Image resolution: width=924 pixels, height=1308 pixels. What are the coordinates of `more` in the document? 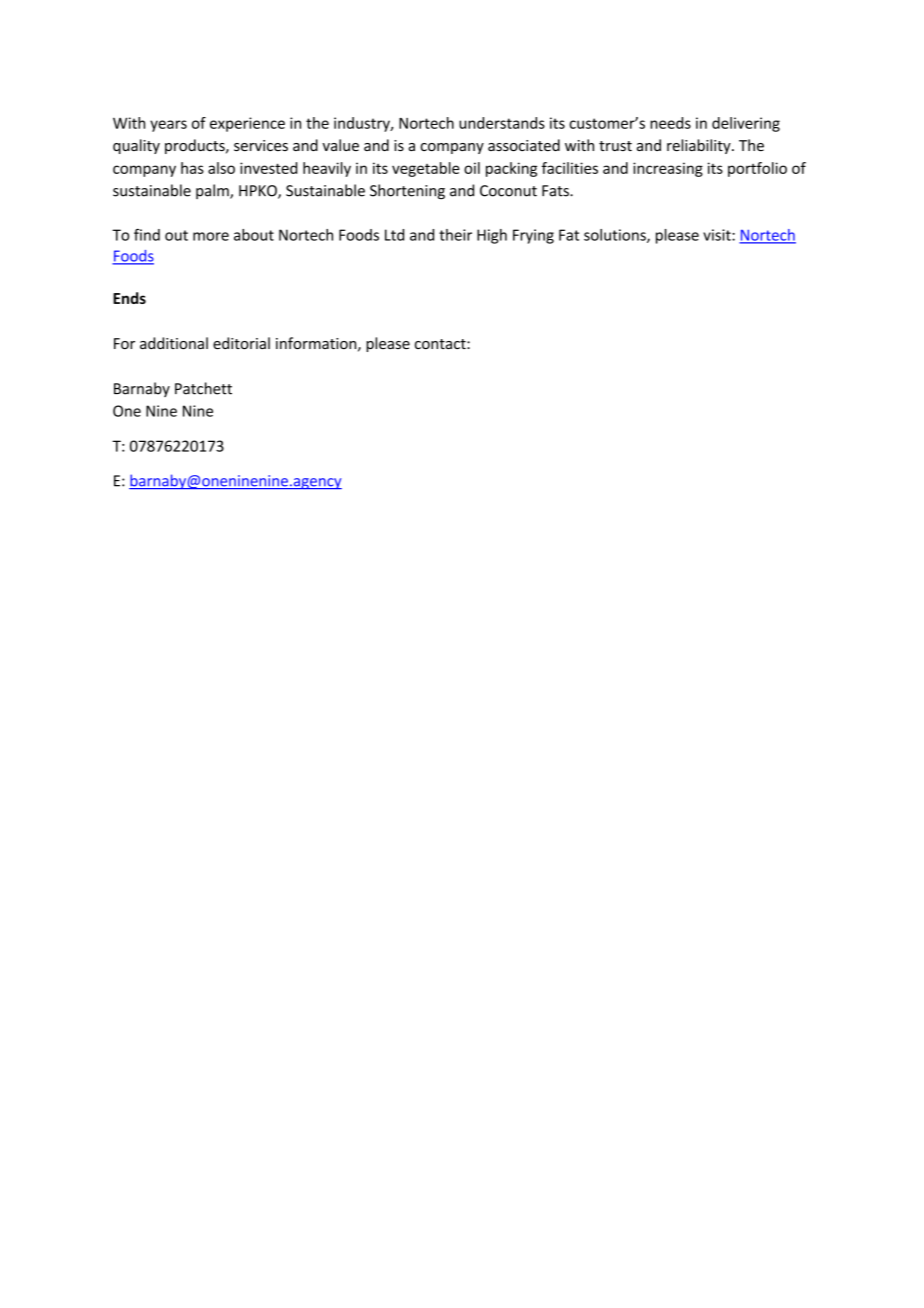 It's located at (211, 236).
